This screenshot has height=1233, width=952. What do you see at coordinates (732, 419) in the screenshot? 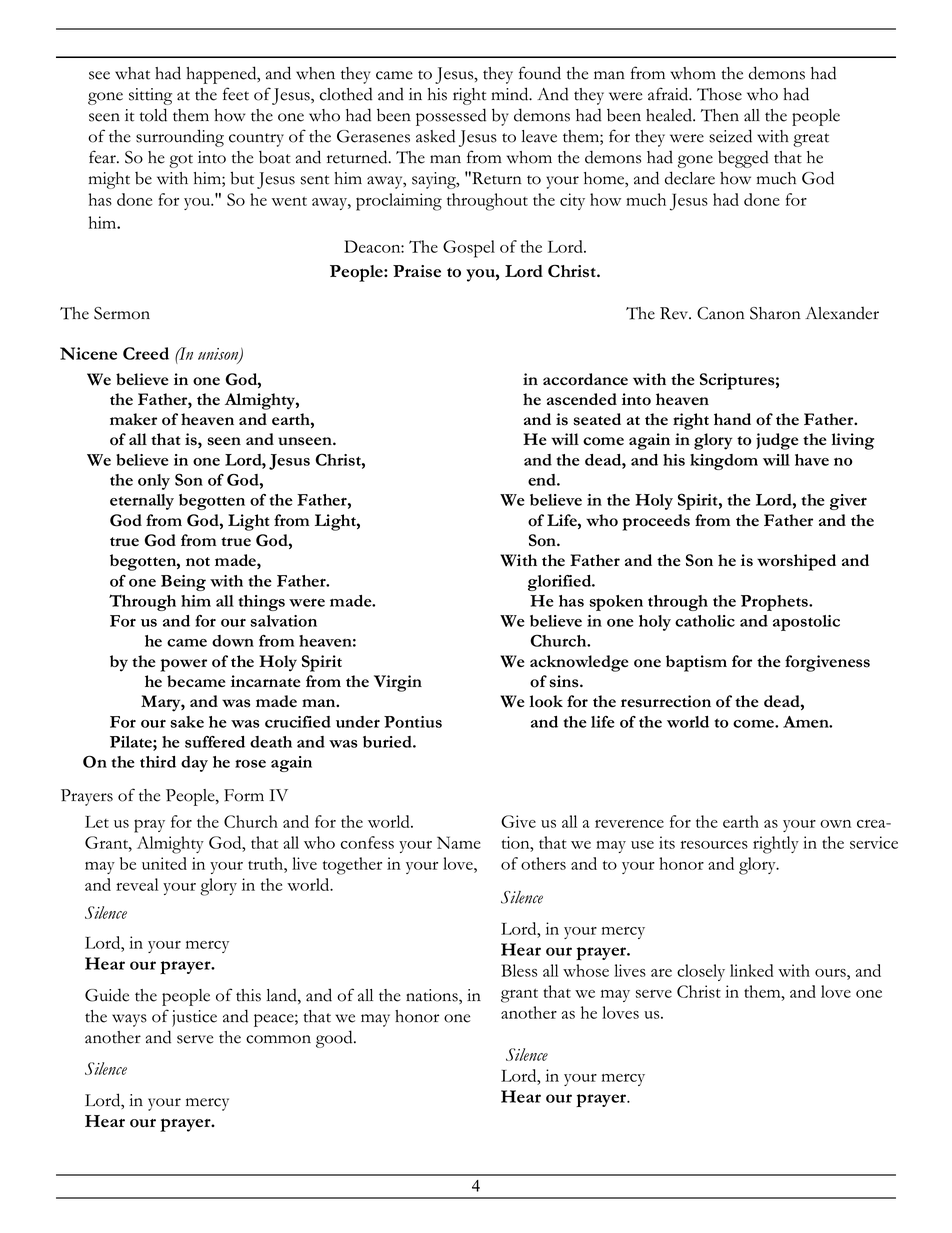
I see `hand` at bounding box center [732, 419].
